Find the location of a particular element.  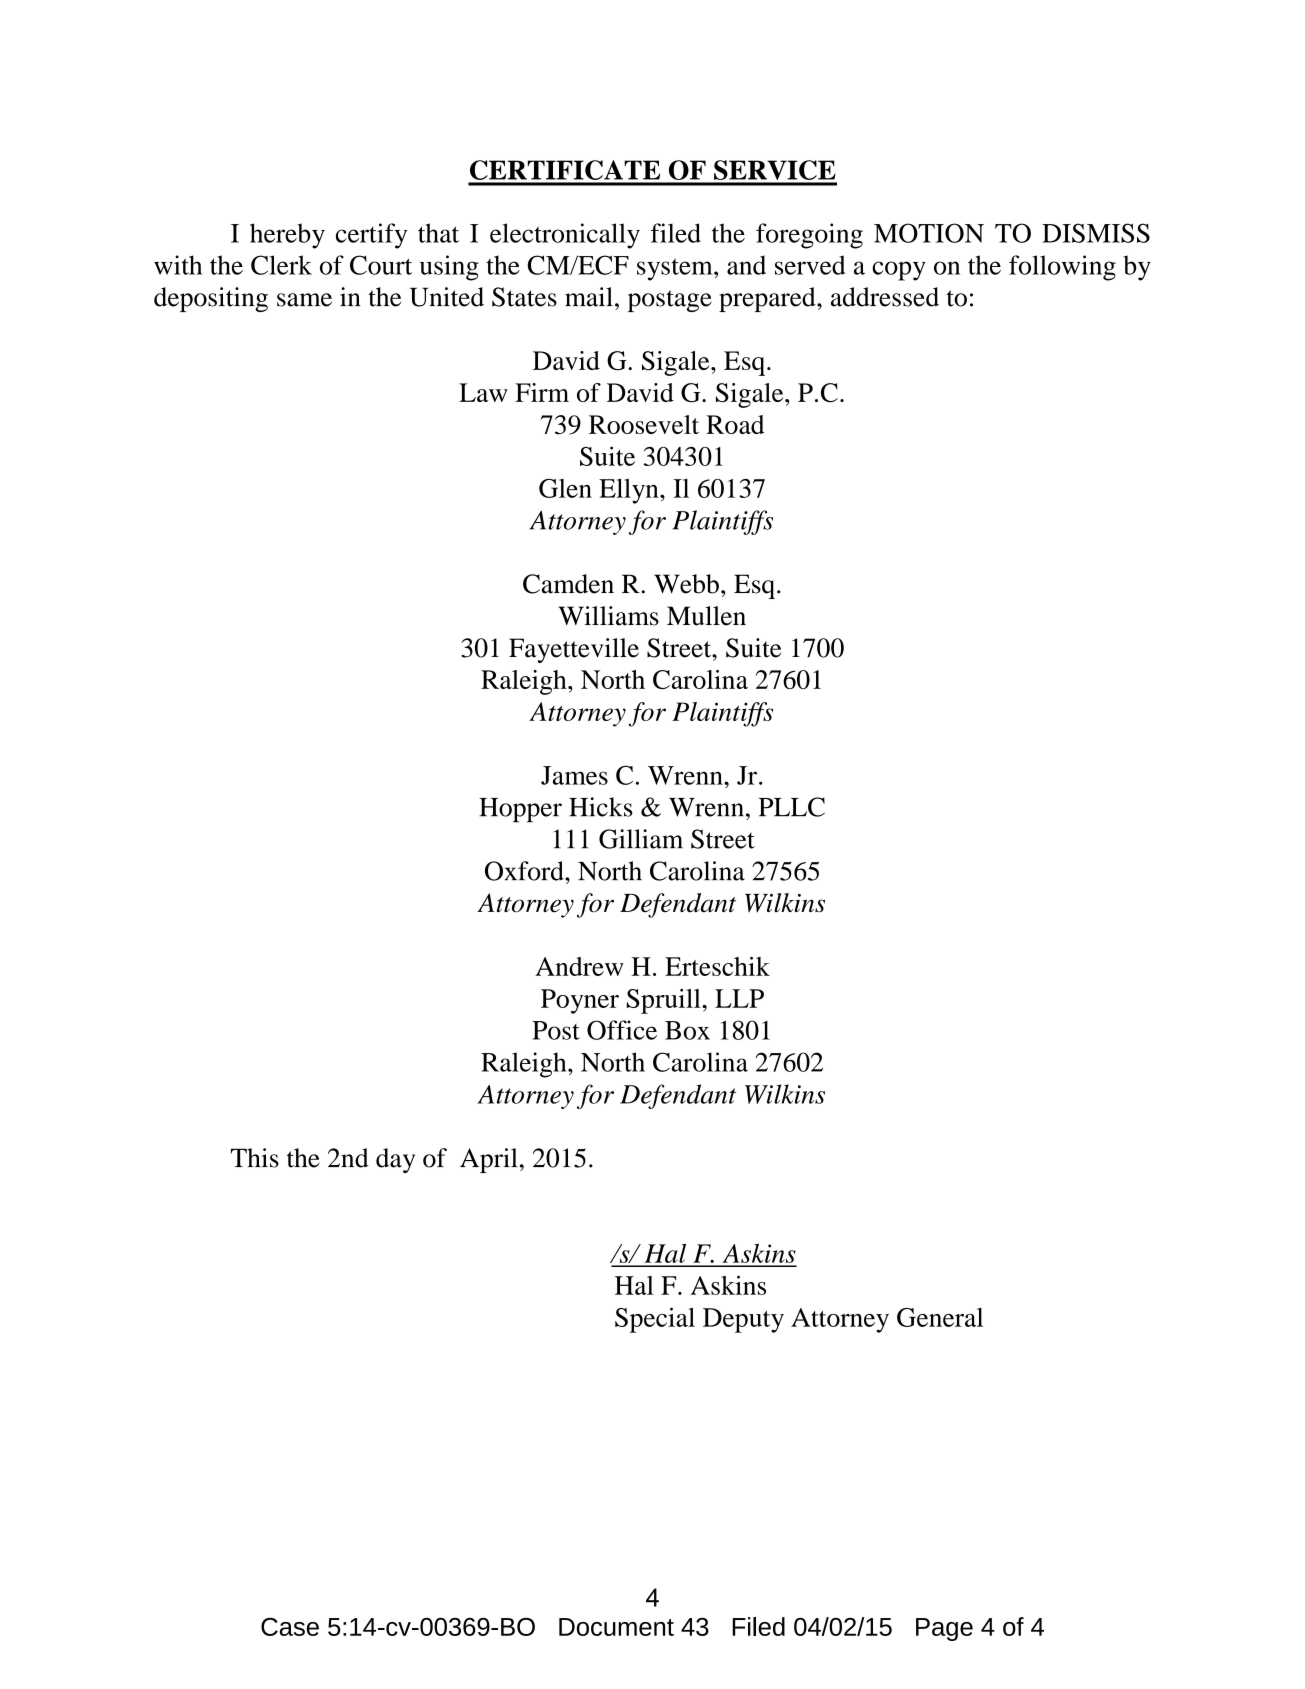

General is located at coordinates (940, 1317).
